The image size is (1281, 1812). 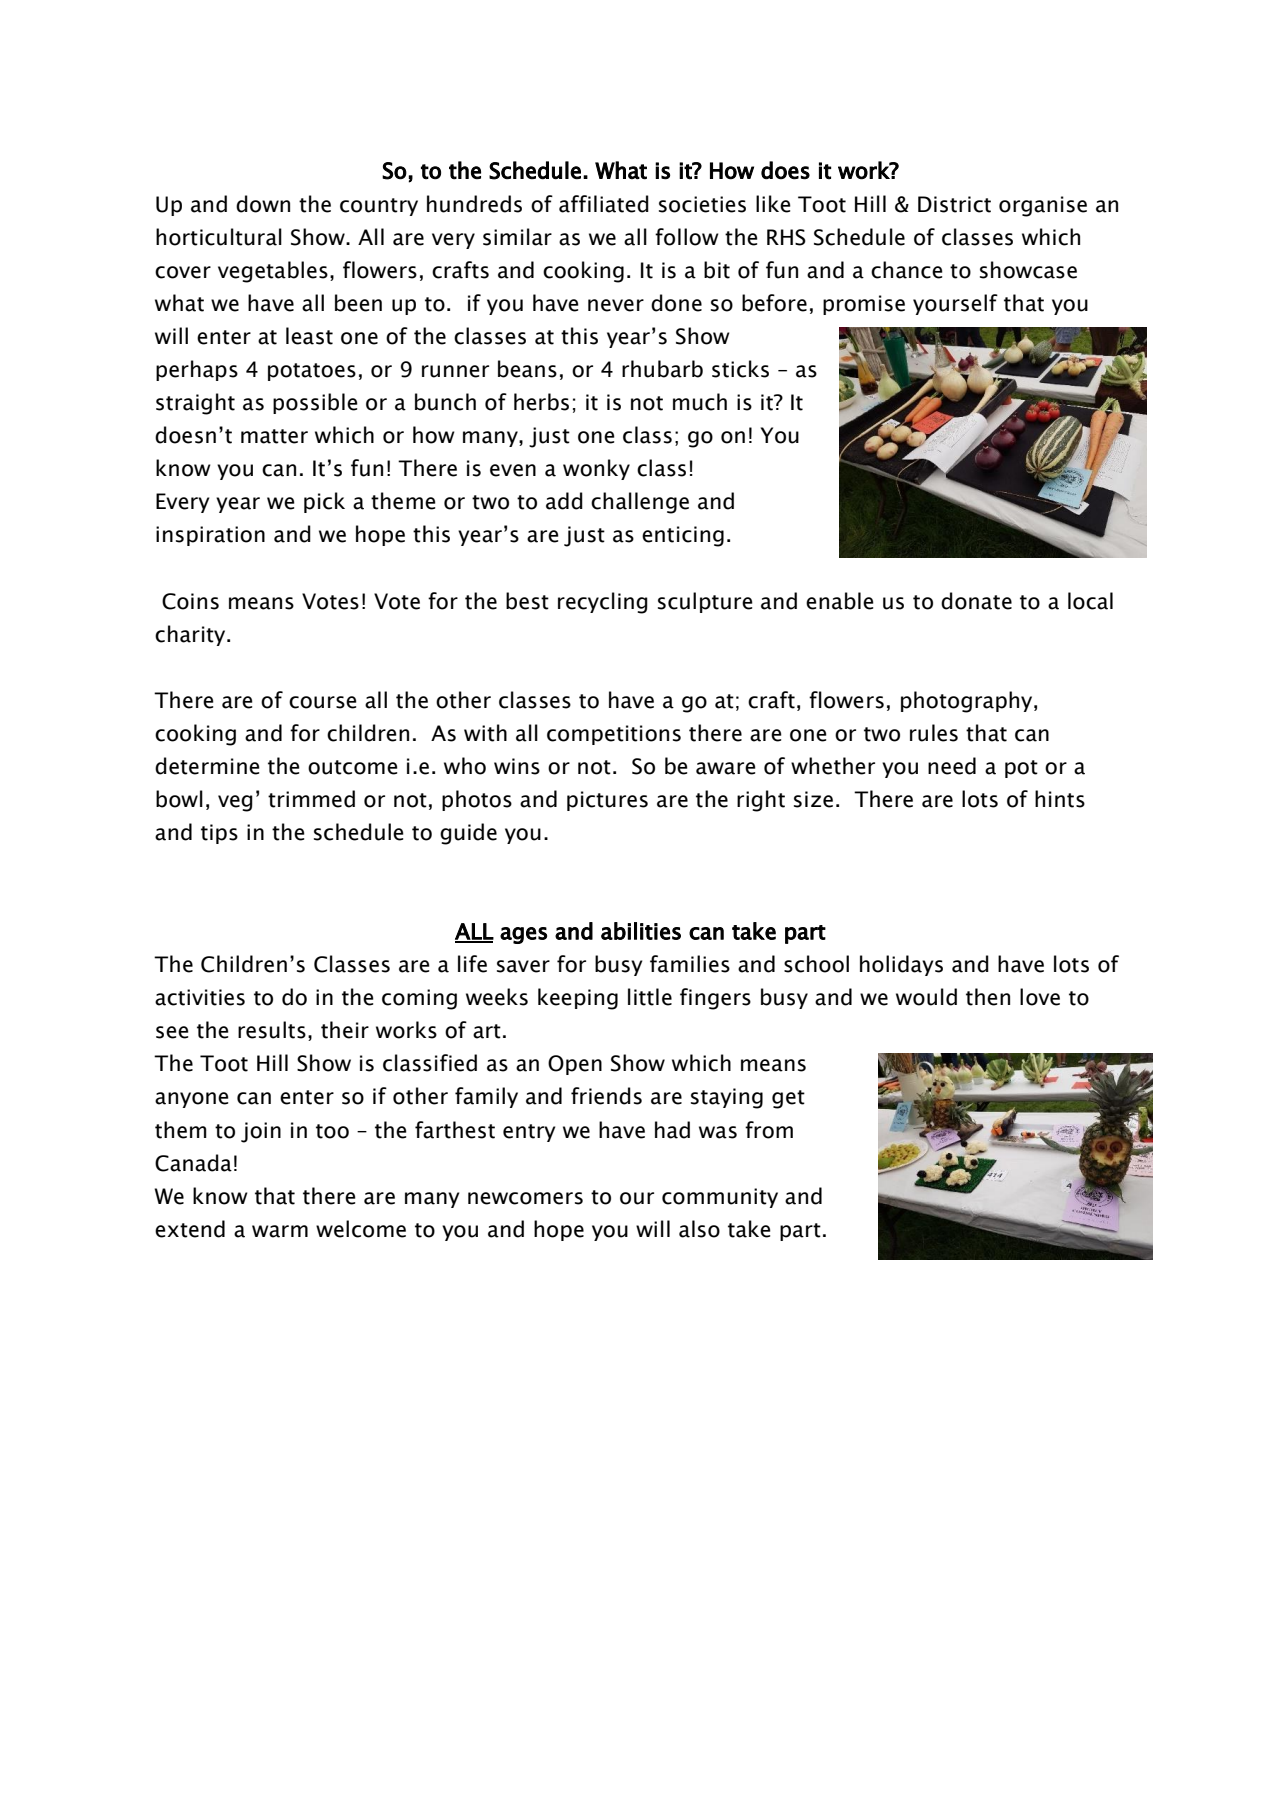 What do you see at coordinates (954, 204) in the screenshot?
I see `District` at bounding box center [954, 204].
